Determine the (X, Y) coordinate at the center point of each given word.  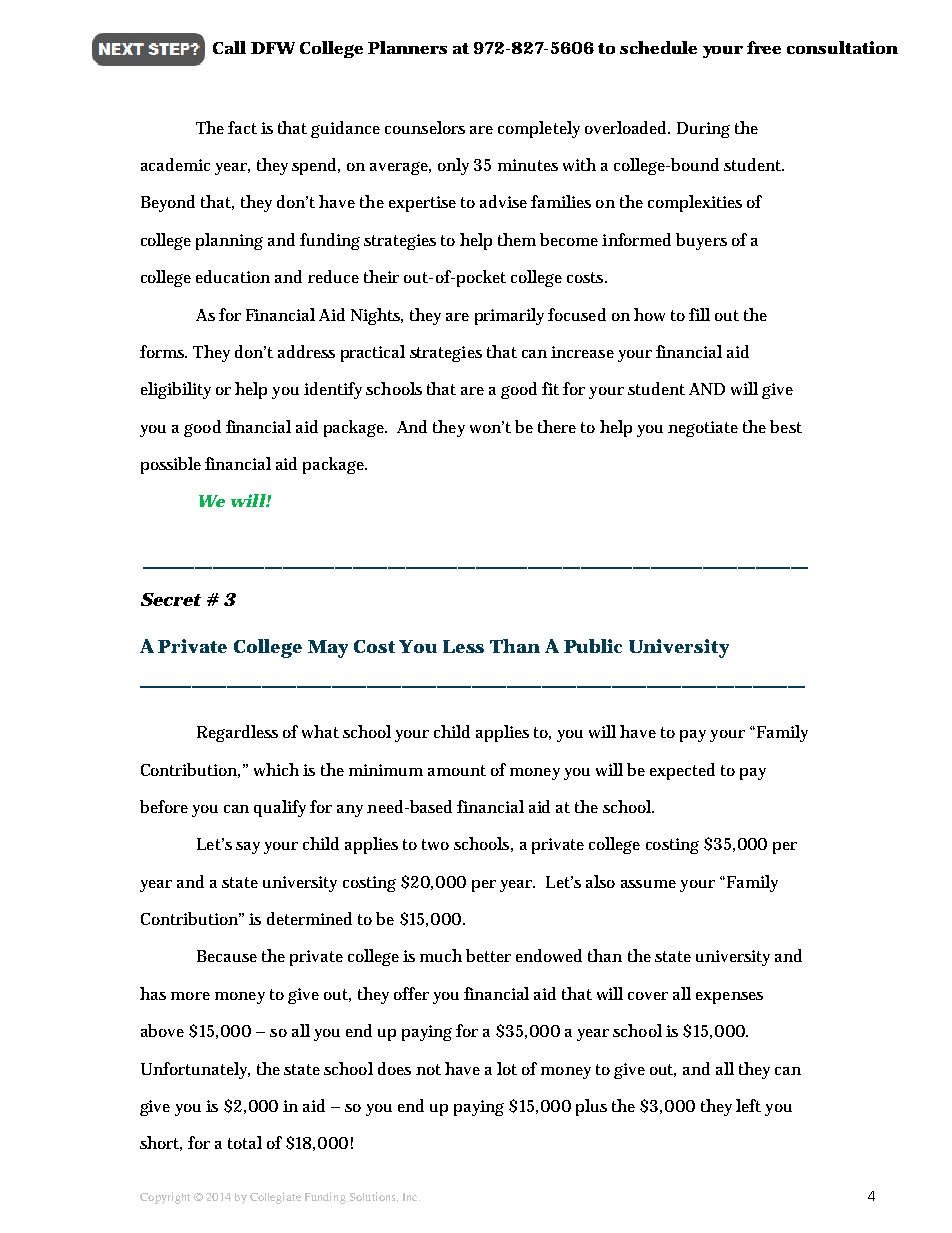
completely (539, 129)
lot (507, 1068)
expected (682, 771)
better (488, 955)
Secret (171, 599)
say (248, 848)
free (764, 47)
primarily (509, 316)
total (245, 1142)
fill (699, 314)
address (306, 351)
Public (593, 646)
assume (648, 884)
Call (229, 47)
